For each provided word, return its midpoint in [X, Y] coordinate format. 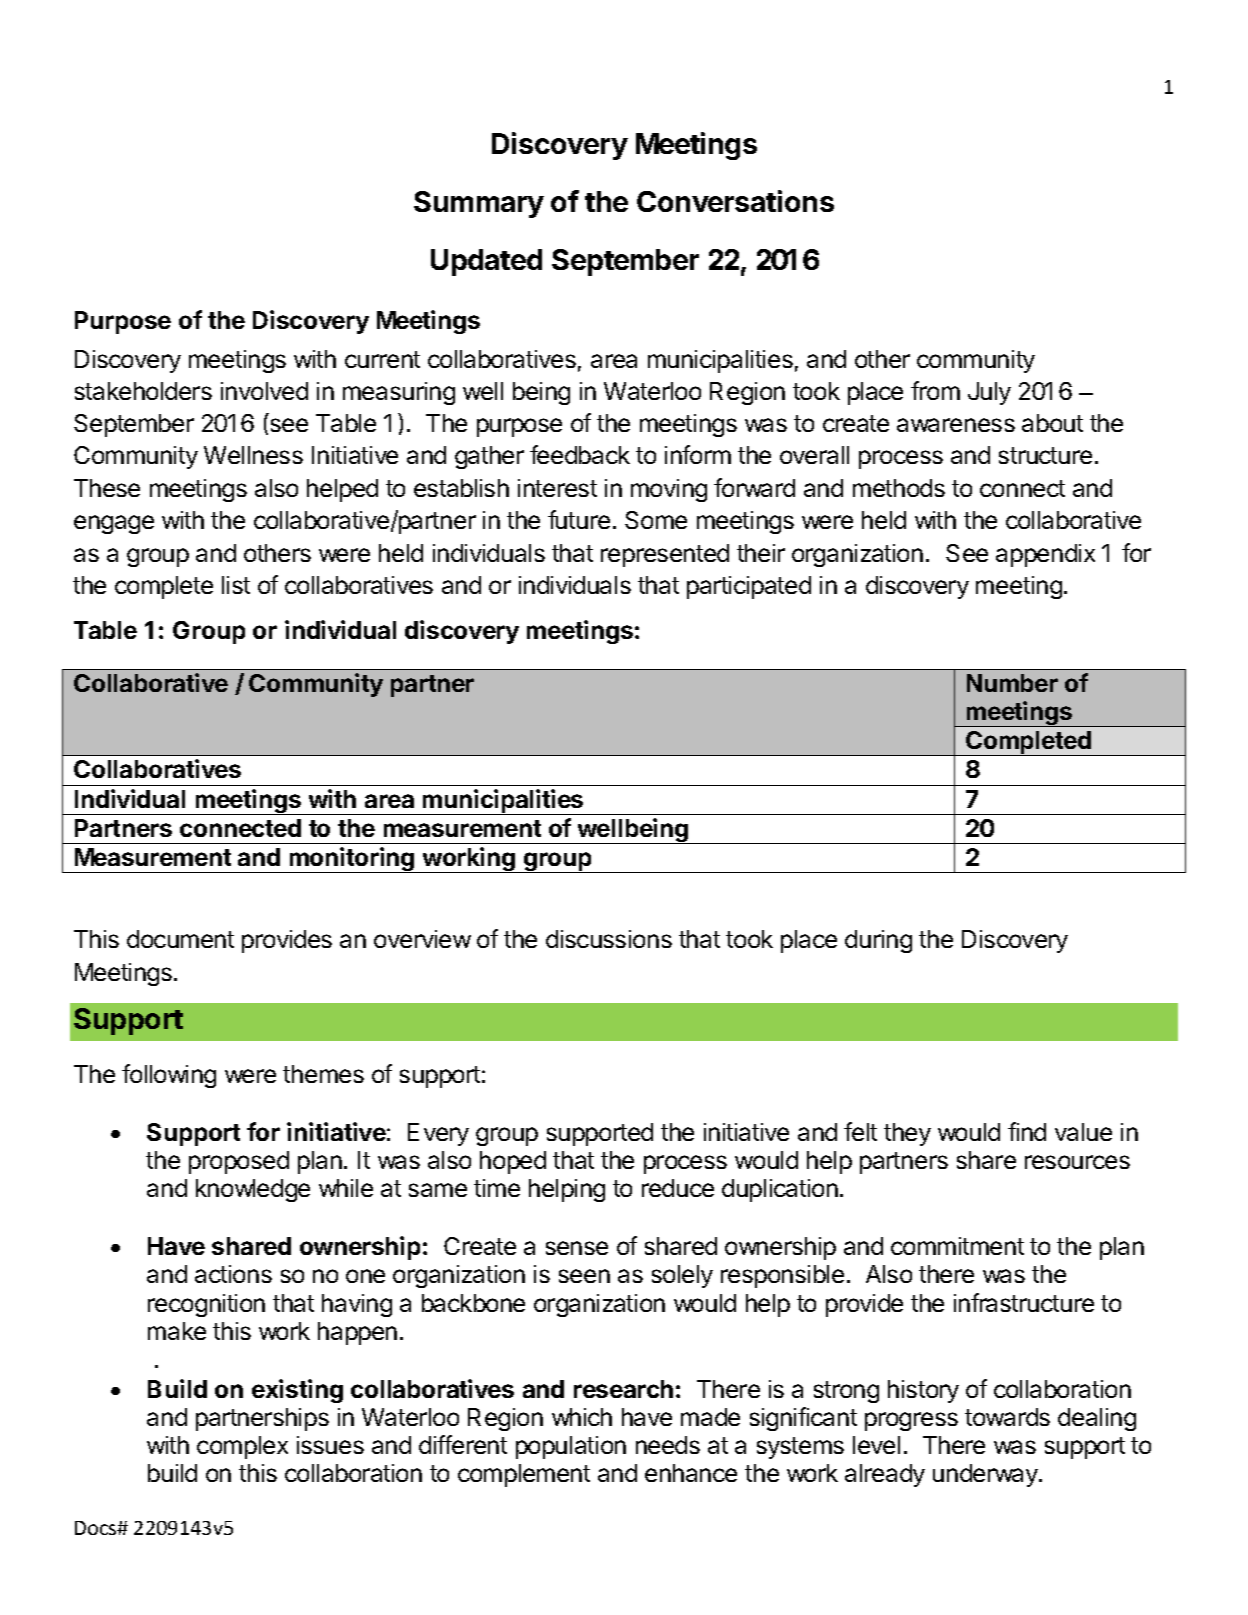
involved [264, 391]
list [236, 585]
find [1027, 1131]
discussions [609, 939]
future [579, 519]
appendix [1045, 555]
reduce [678, 1188]
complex [242, 1447]
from [935, 390]
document [180, 939]
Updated [486, 262]
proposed [239, 1162]
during [878, 941]
